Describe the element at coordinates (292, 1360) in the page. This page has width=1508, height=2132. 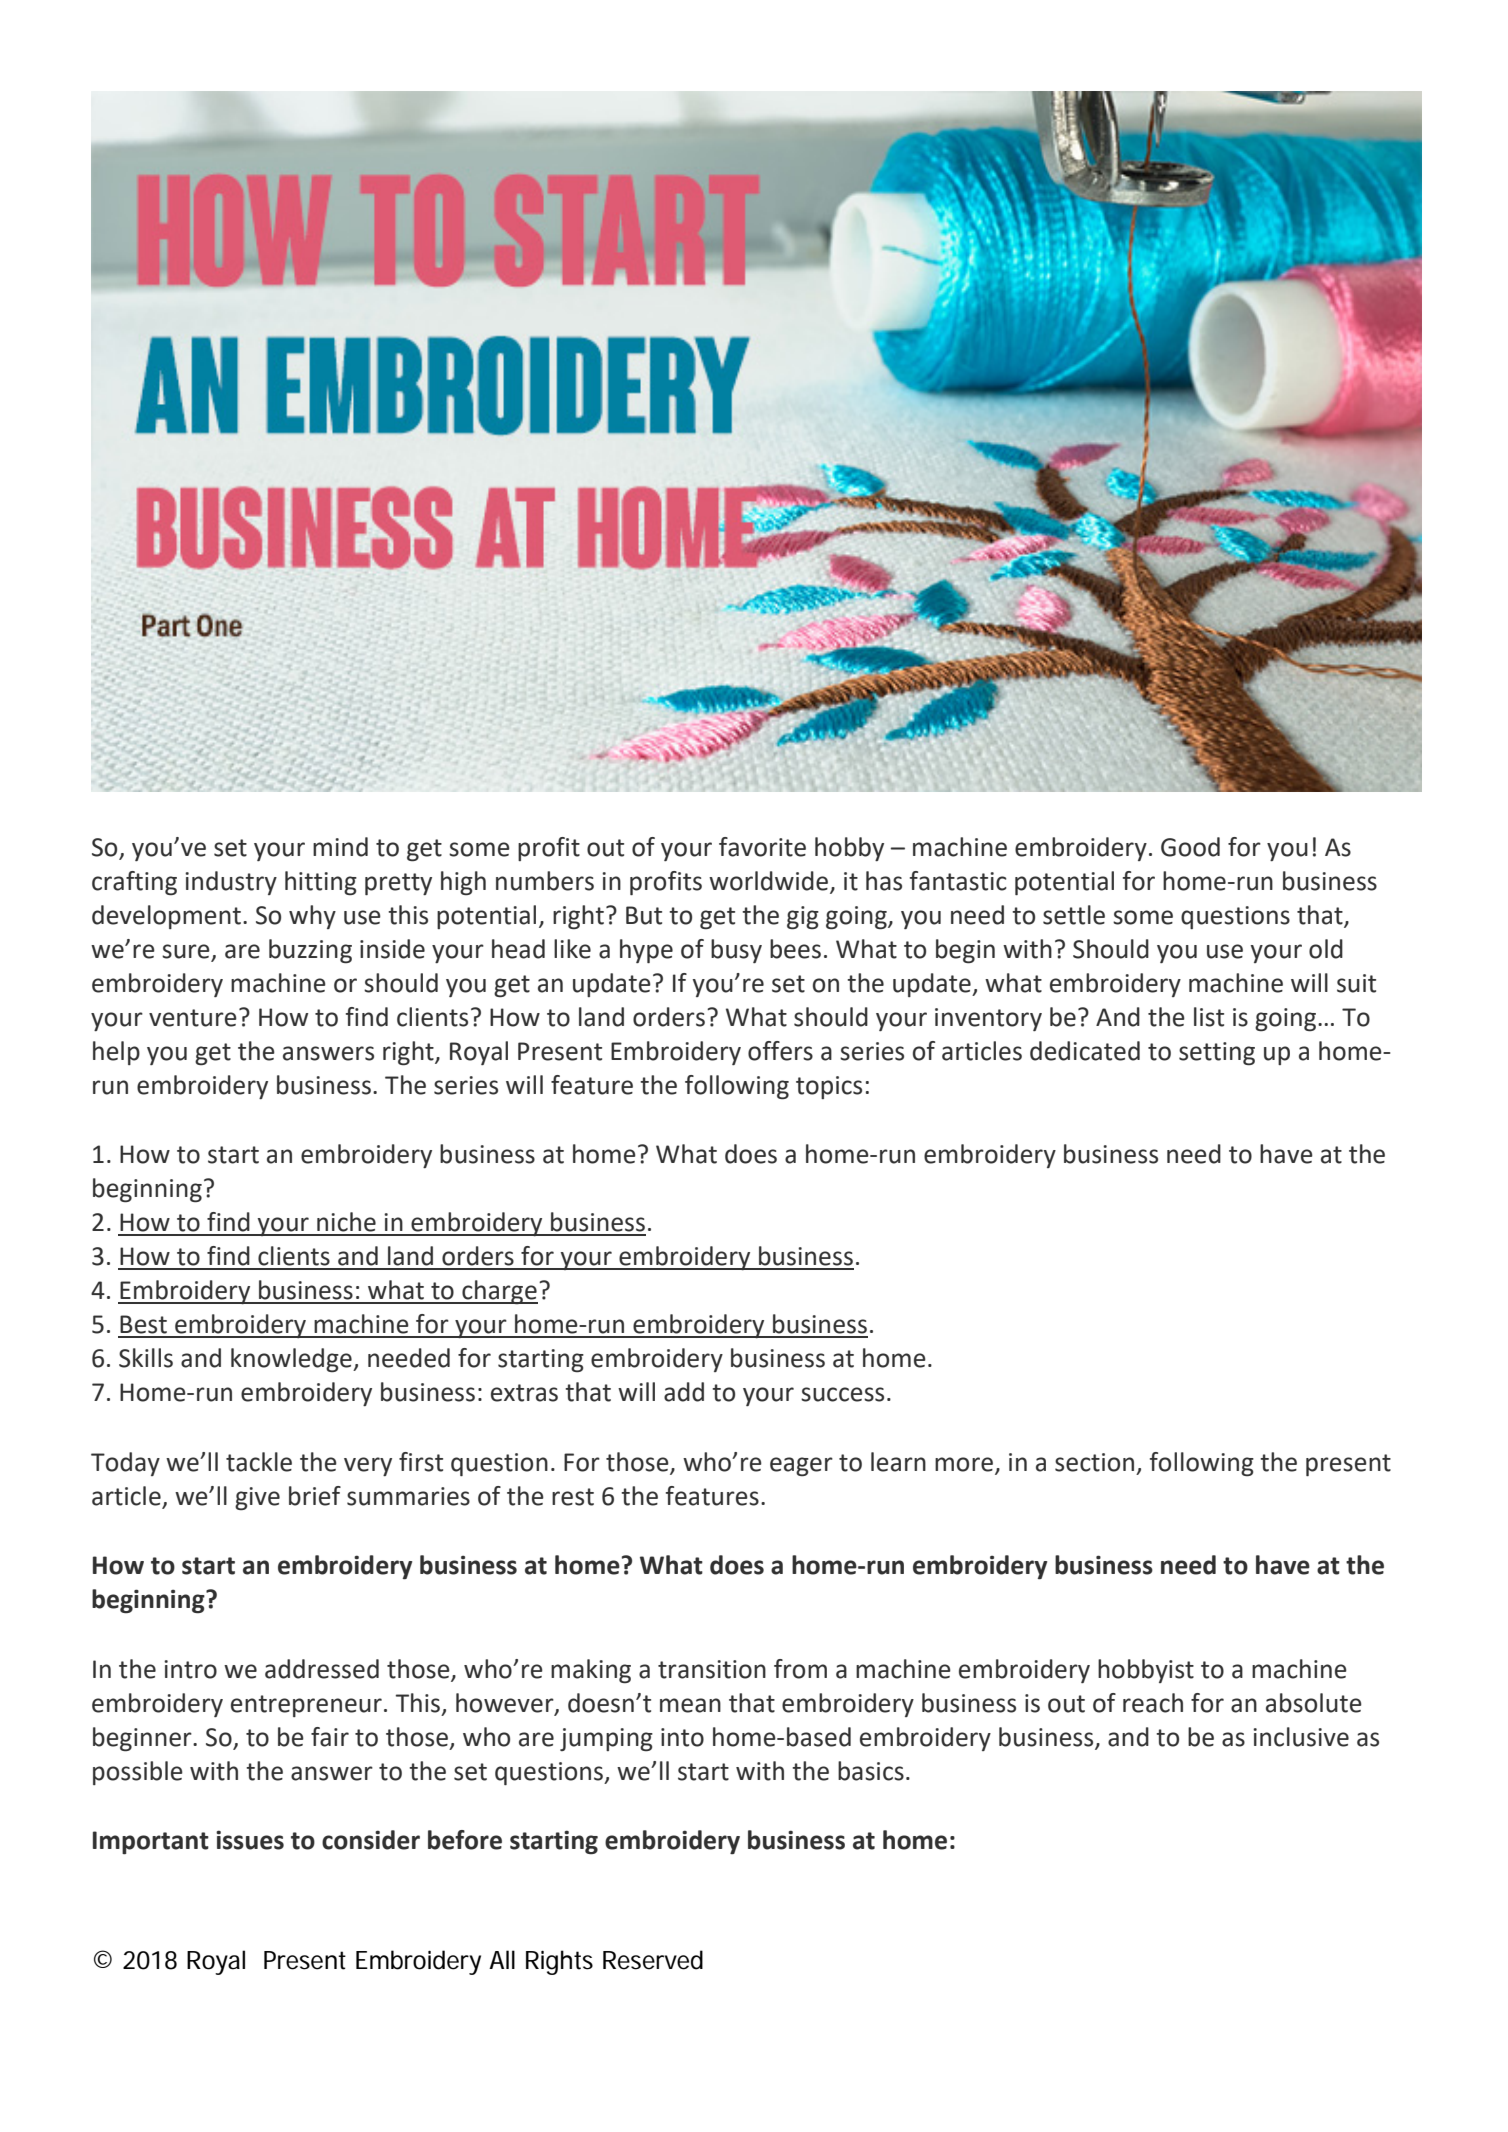
I see `knowledge` at that location.
